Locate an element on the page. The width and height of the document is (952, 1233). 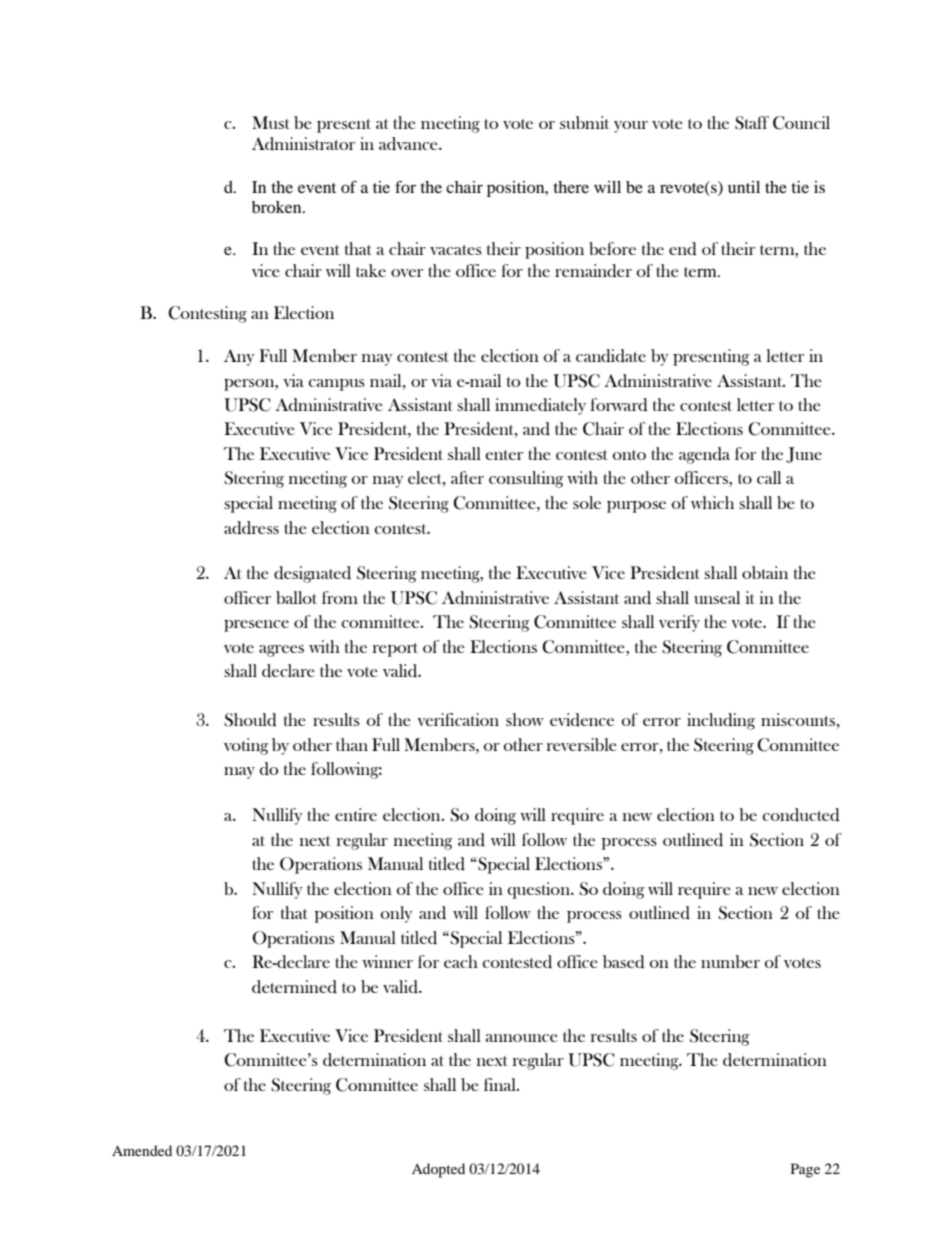
including is located at coordinates (721, 721).
